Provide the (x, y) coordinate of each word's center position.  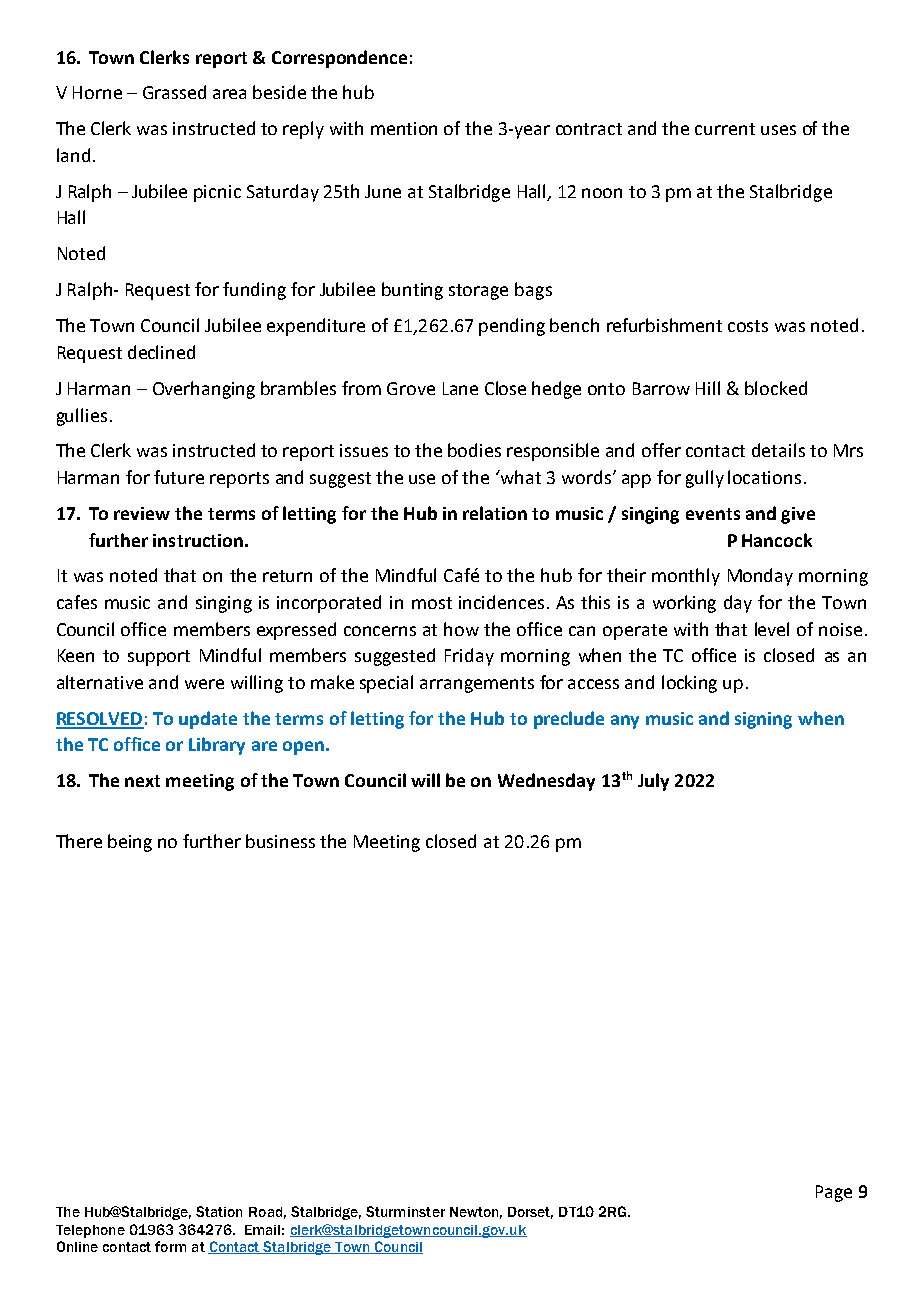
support (159, 658)
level (772, 629)
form (170, 1246)
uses (778, 130)
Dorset (530, 1213)
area (229, 94)
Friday (469, 657)
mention (404, 128)
